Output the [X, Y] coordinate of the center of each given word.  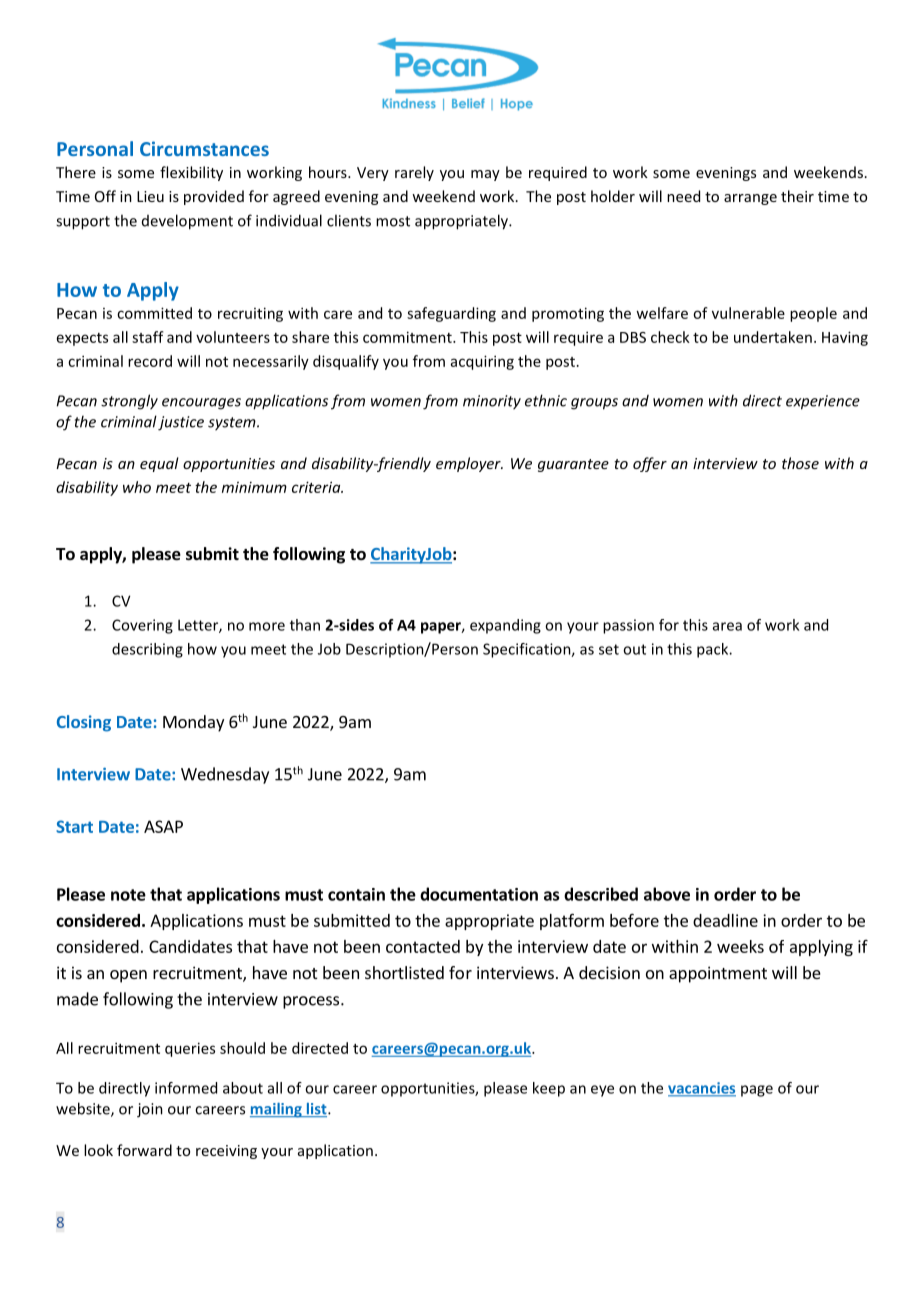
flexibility [191, 173]
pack [714, 650]
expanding [505, 626]
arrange [750, 199]
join [150, 1110]
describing [147, 650]
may [485, 175]
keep [549, 1089]
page [757, 1091]
